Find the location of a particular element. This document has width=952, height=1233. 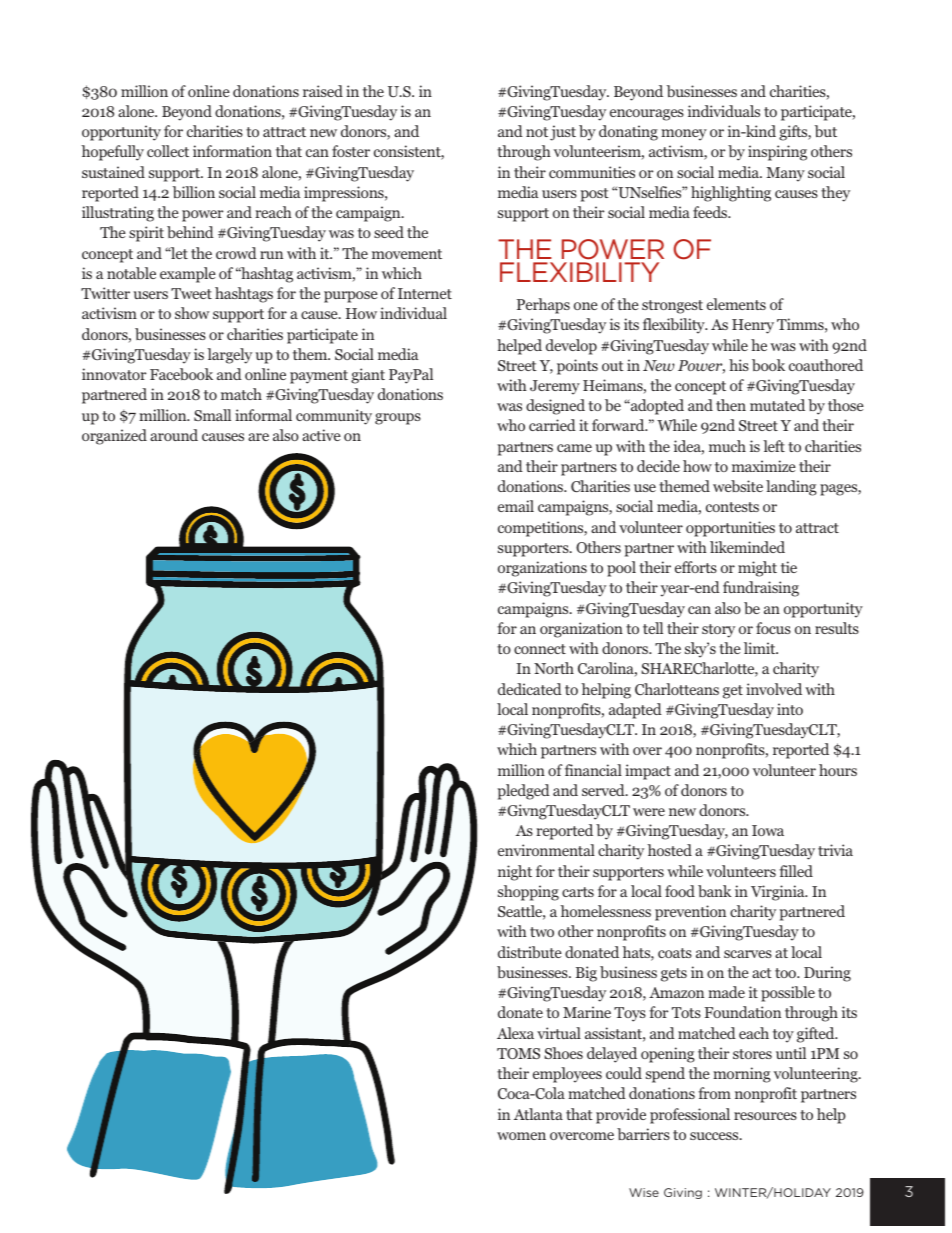

maximize is located at coordinates (764, 466).
